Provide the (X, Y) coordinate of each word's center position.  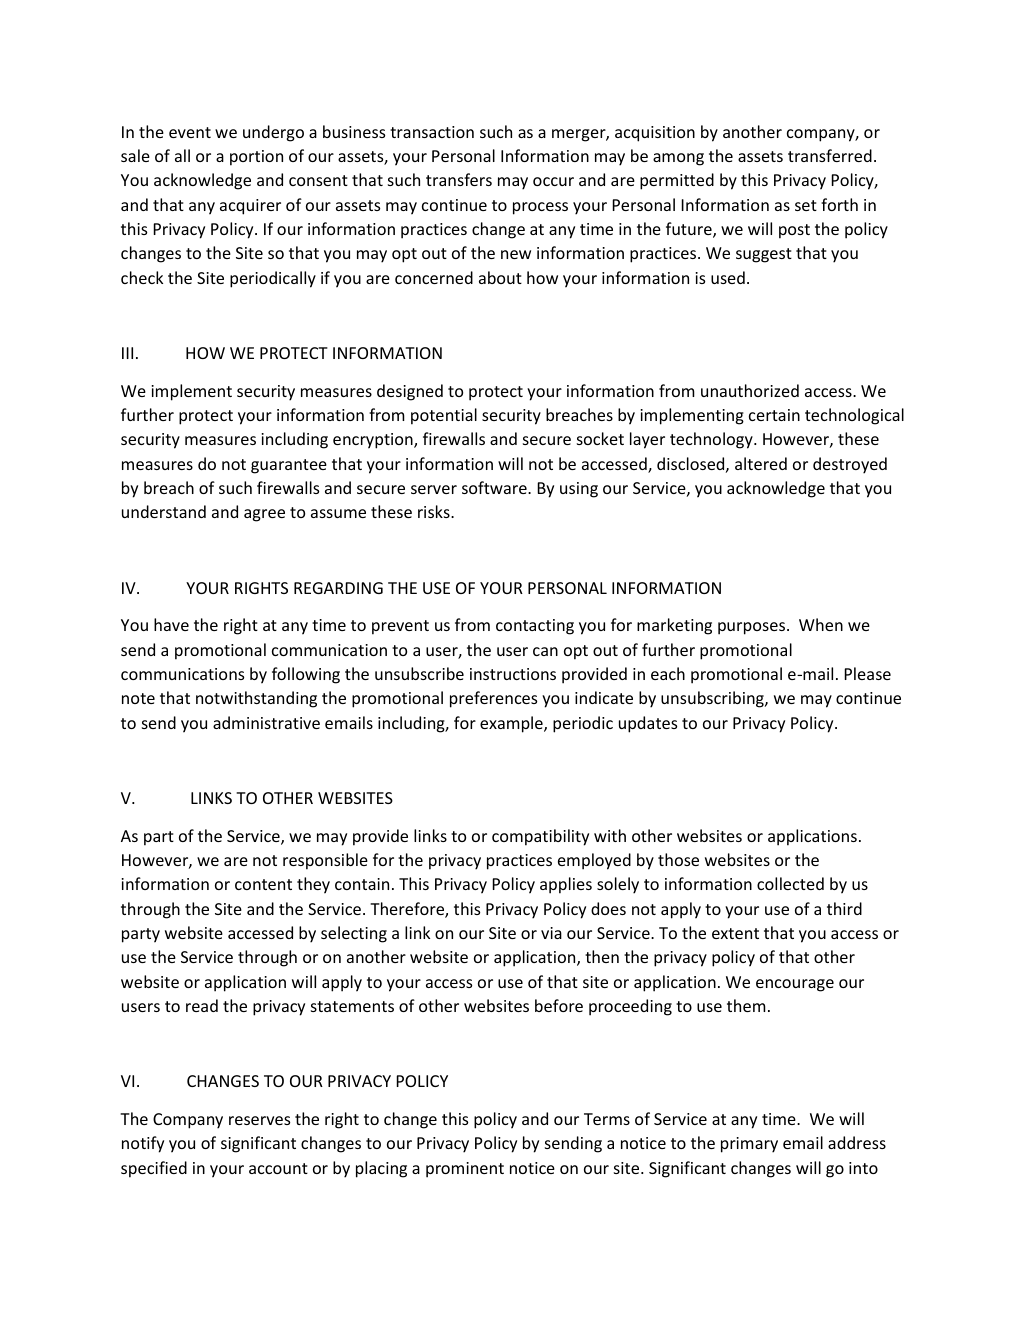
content (263, 884)
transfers (459, 179)
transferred (830, 155)
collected (790, 883)
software (495, 487)
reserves (259, 1120)
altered (761, 463)
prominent (465, 1170)
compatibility (540, 837)
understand (164, 511)
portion (256, 158)
